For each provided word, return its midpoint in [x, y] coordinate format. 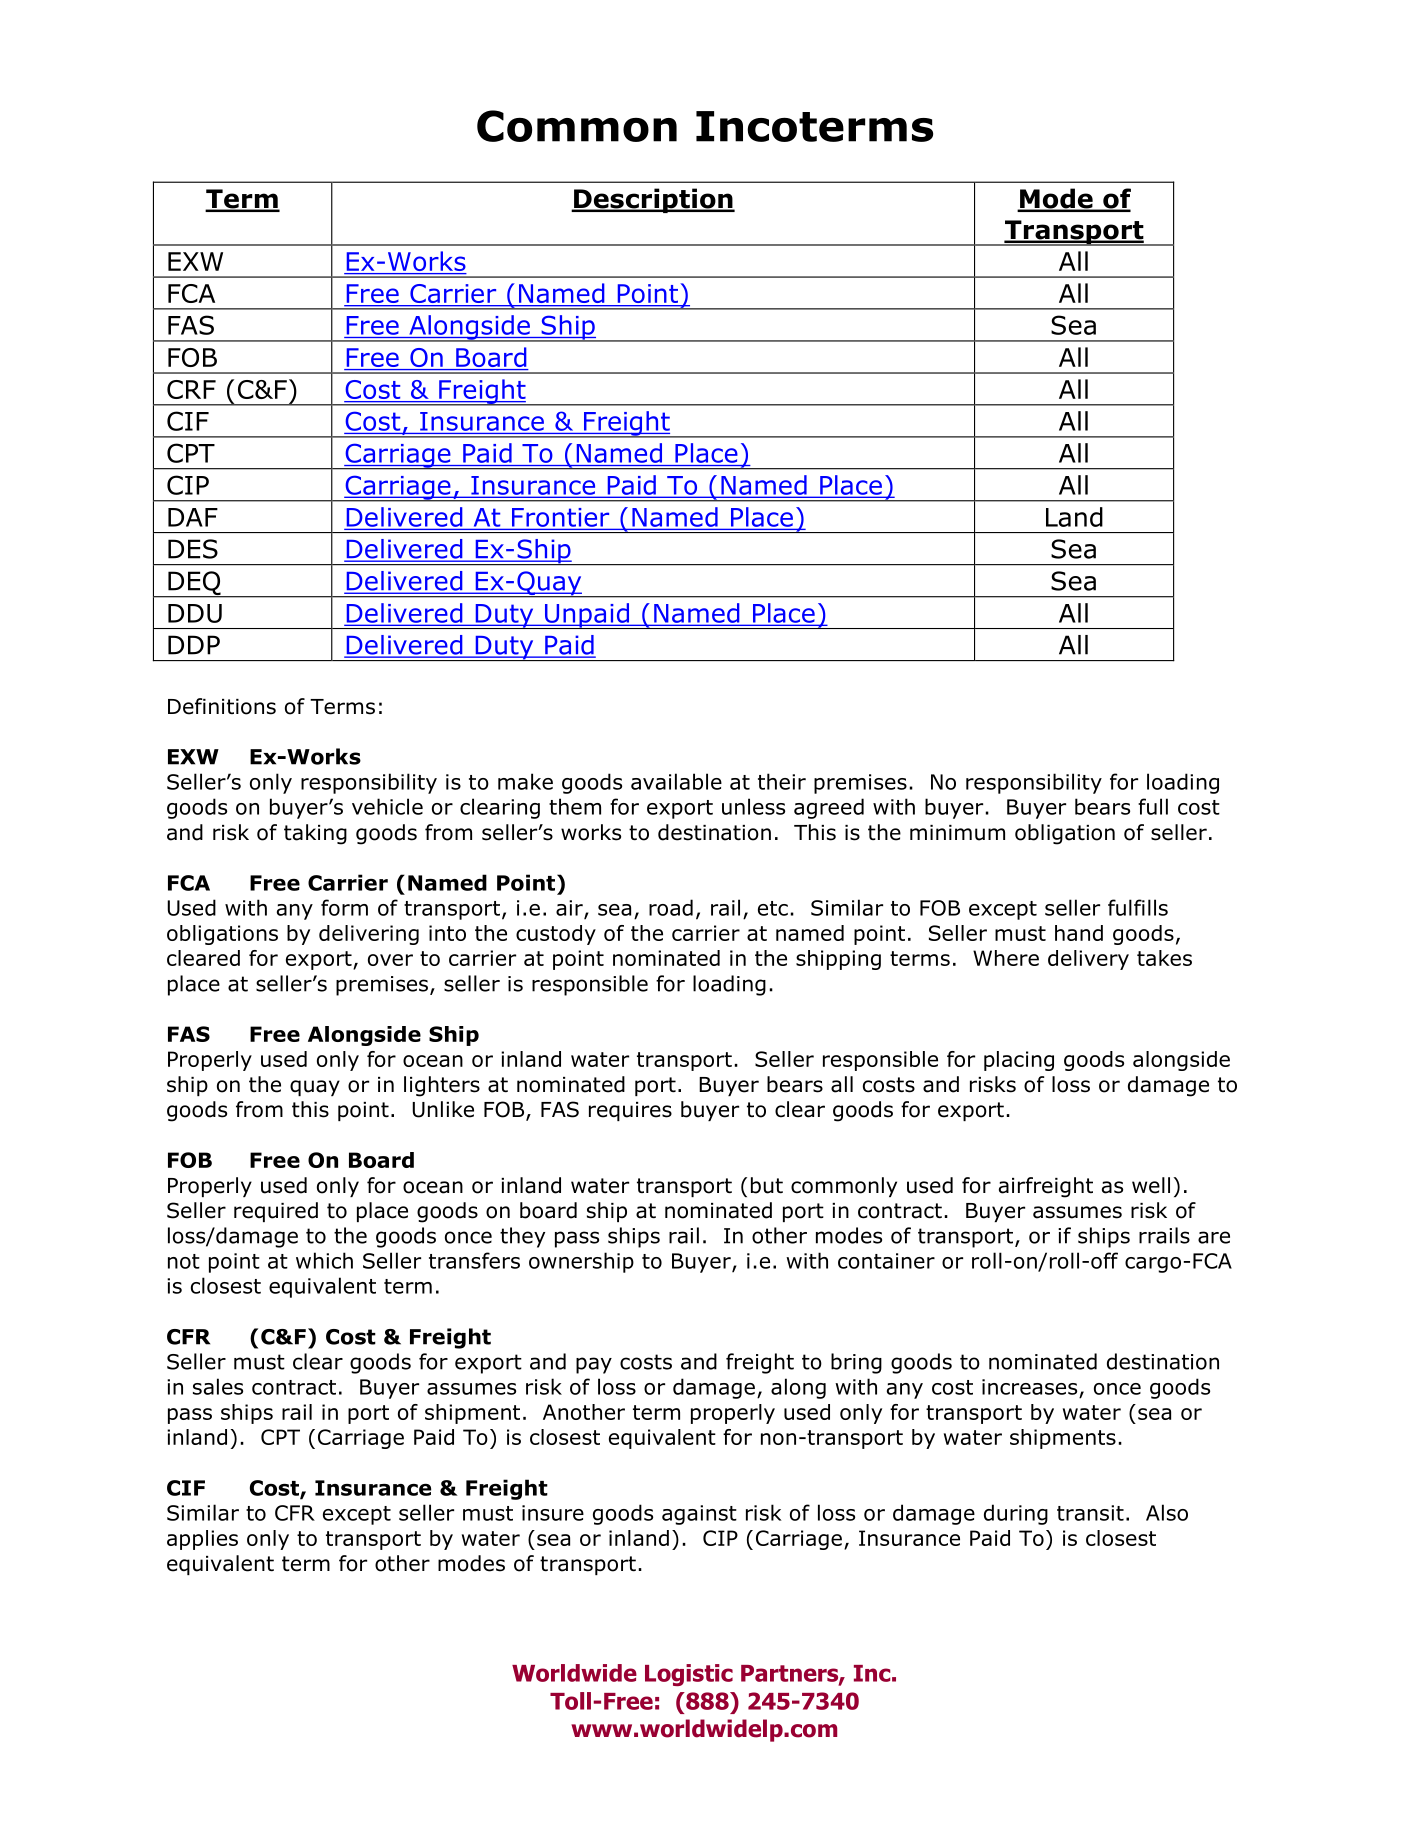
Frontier [560, 517]
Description [653, 200]
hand [1079, 933]
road [671, 907]
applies [202, 1540]
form [344, 907]
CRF [191, 389]
